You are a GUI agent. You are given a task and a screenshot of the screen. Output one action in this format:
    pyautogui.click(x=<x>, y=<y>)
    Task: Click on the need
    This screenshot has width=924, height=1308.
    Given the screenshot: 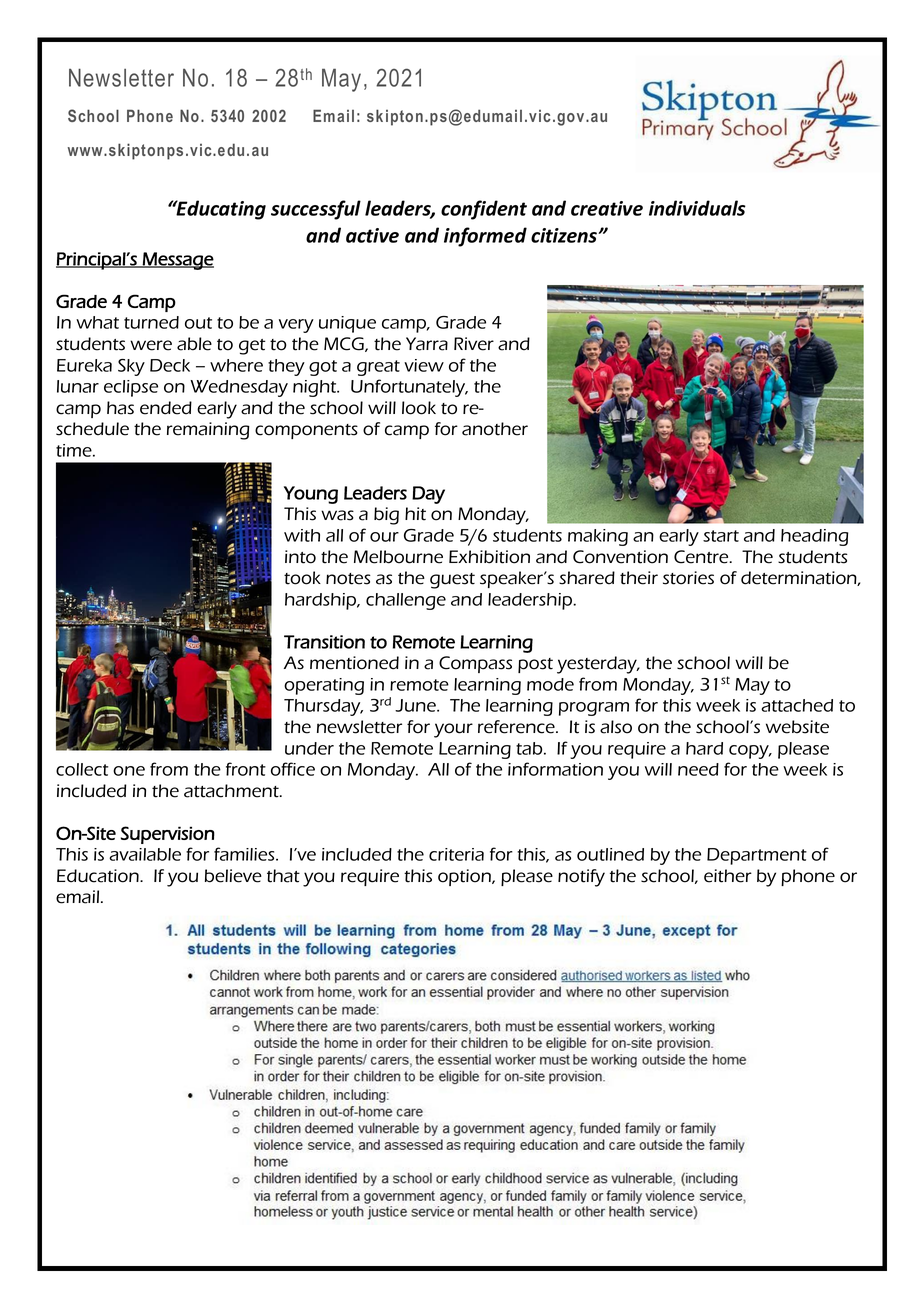 What is the action you would take?
    pyautogui.click(x=698, y=769)
